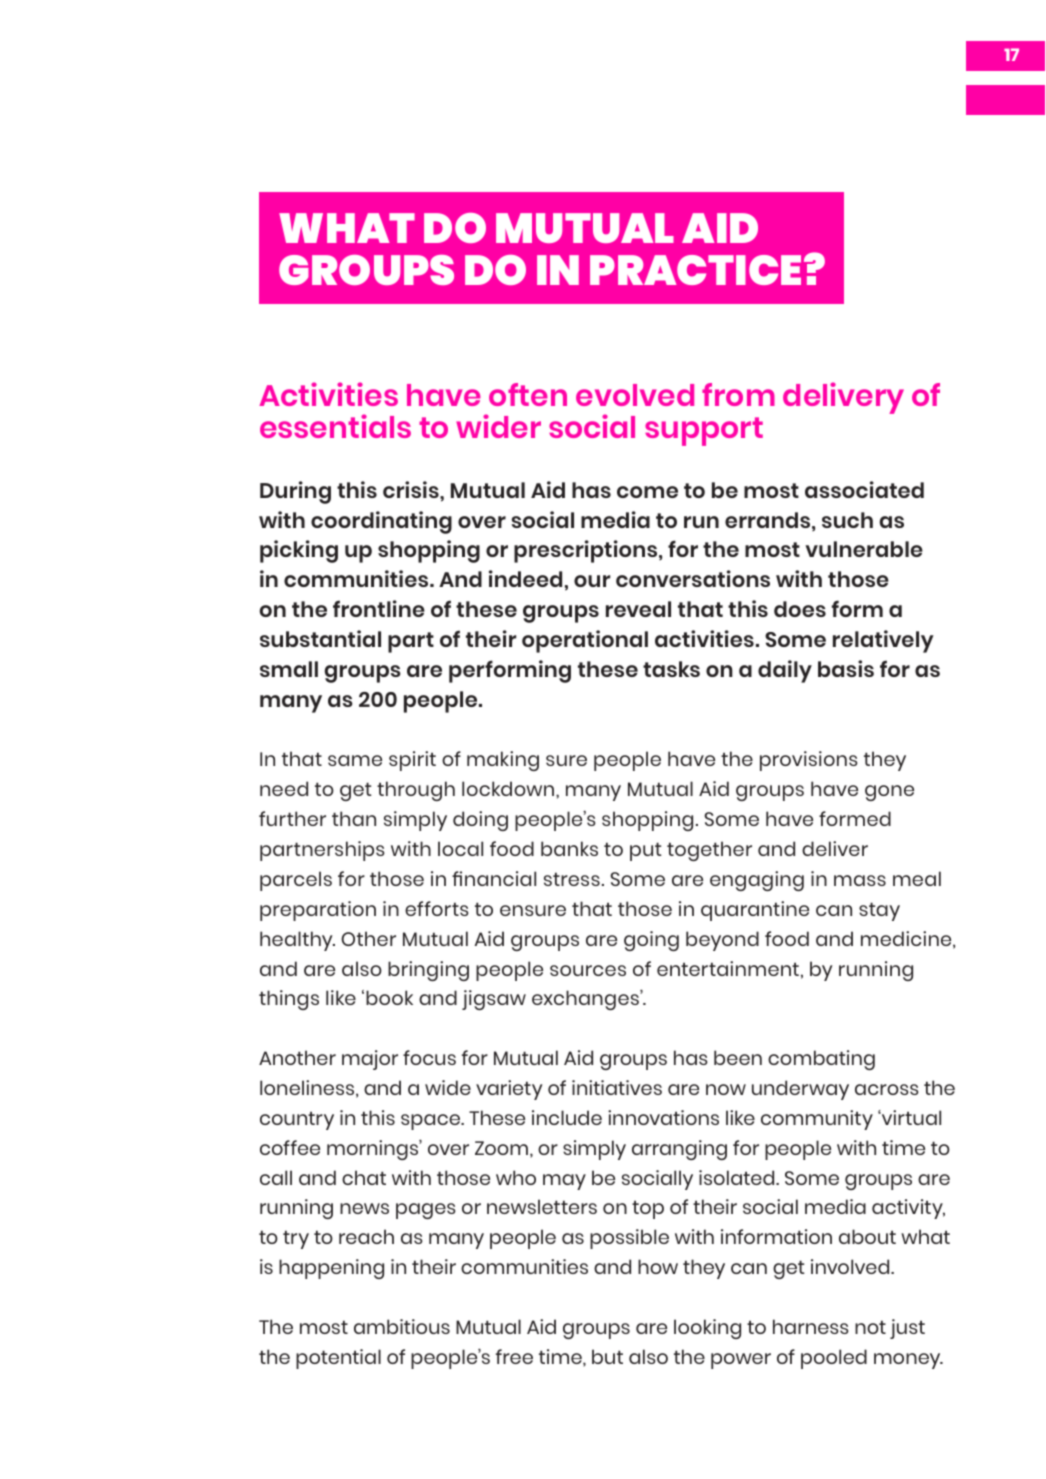 This document has width=1046, height=1479. I want to click on potential, so click(338, 1359).
